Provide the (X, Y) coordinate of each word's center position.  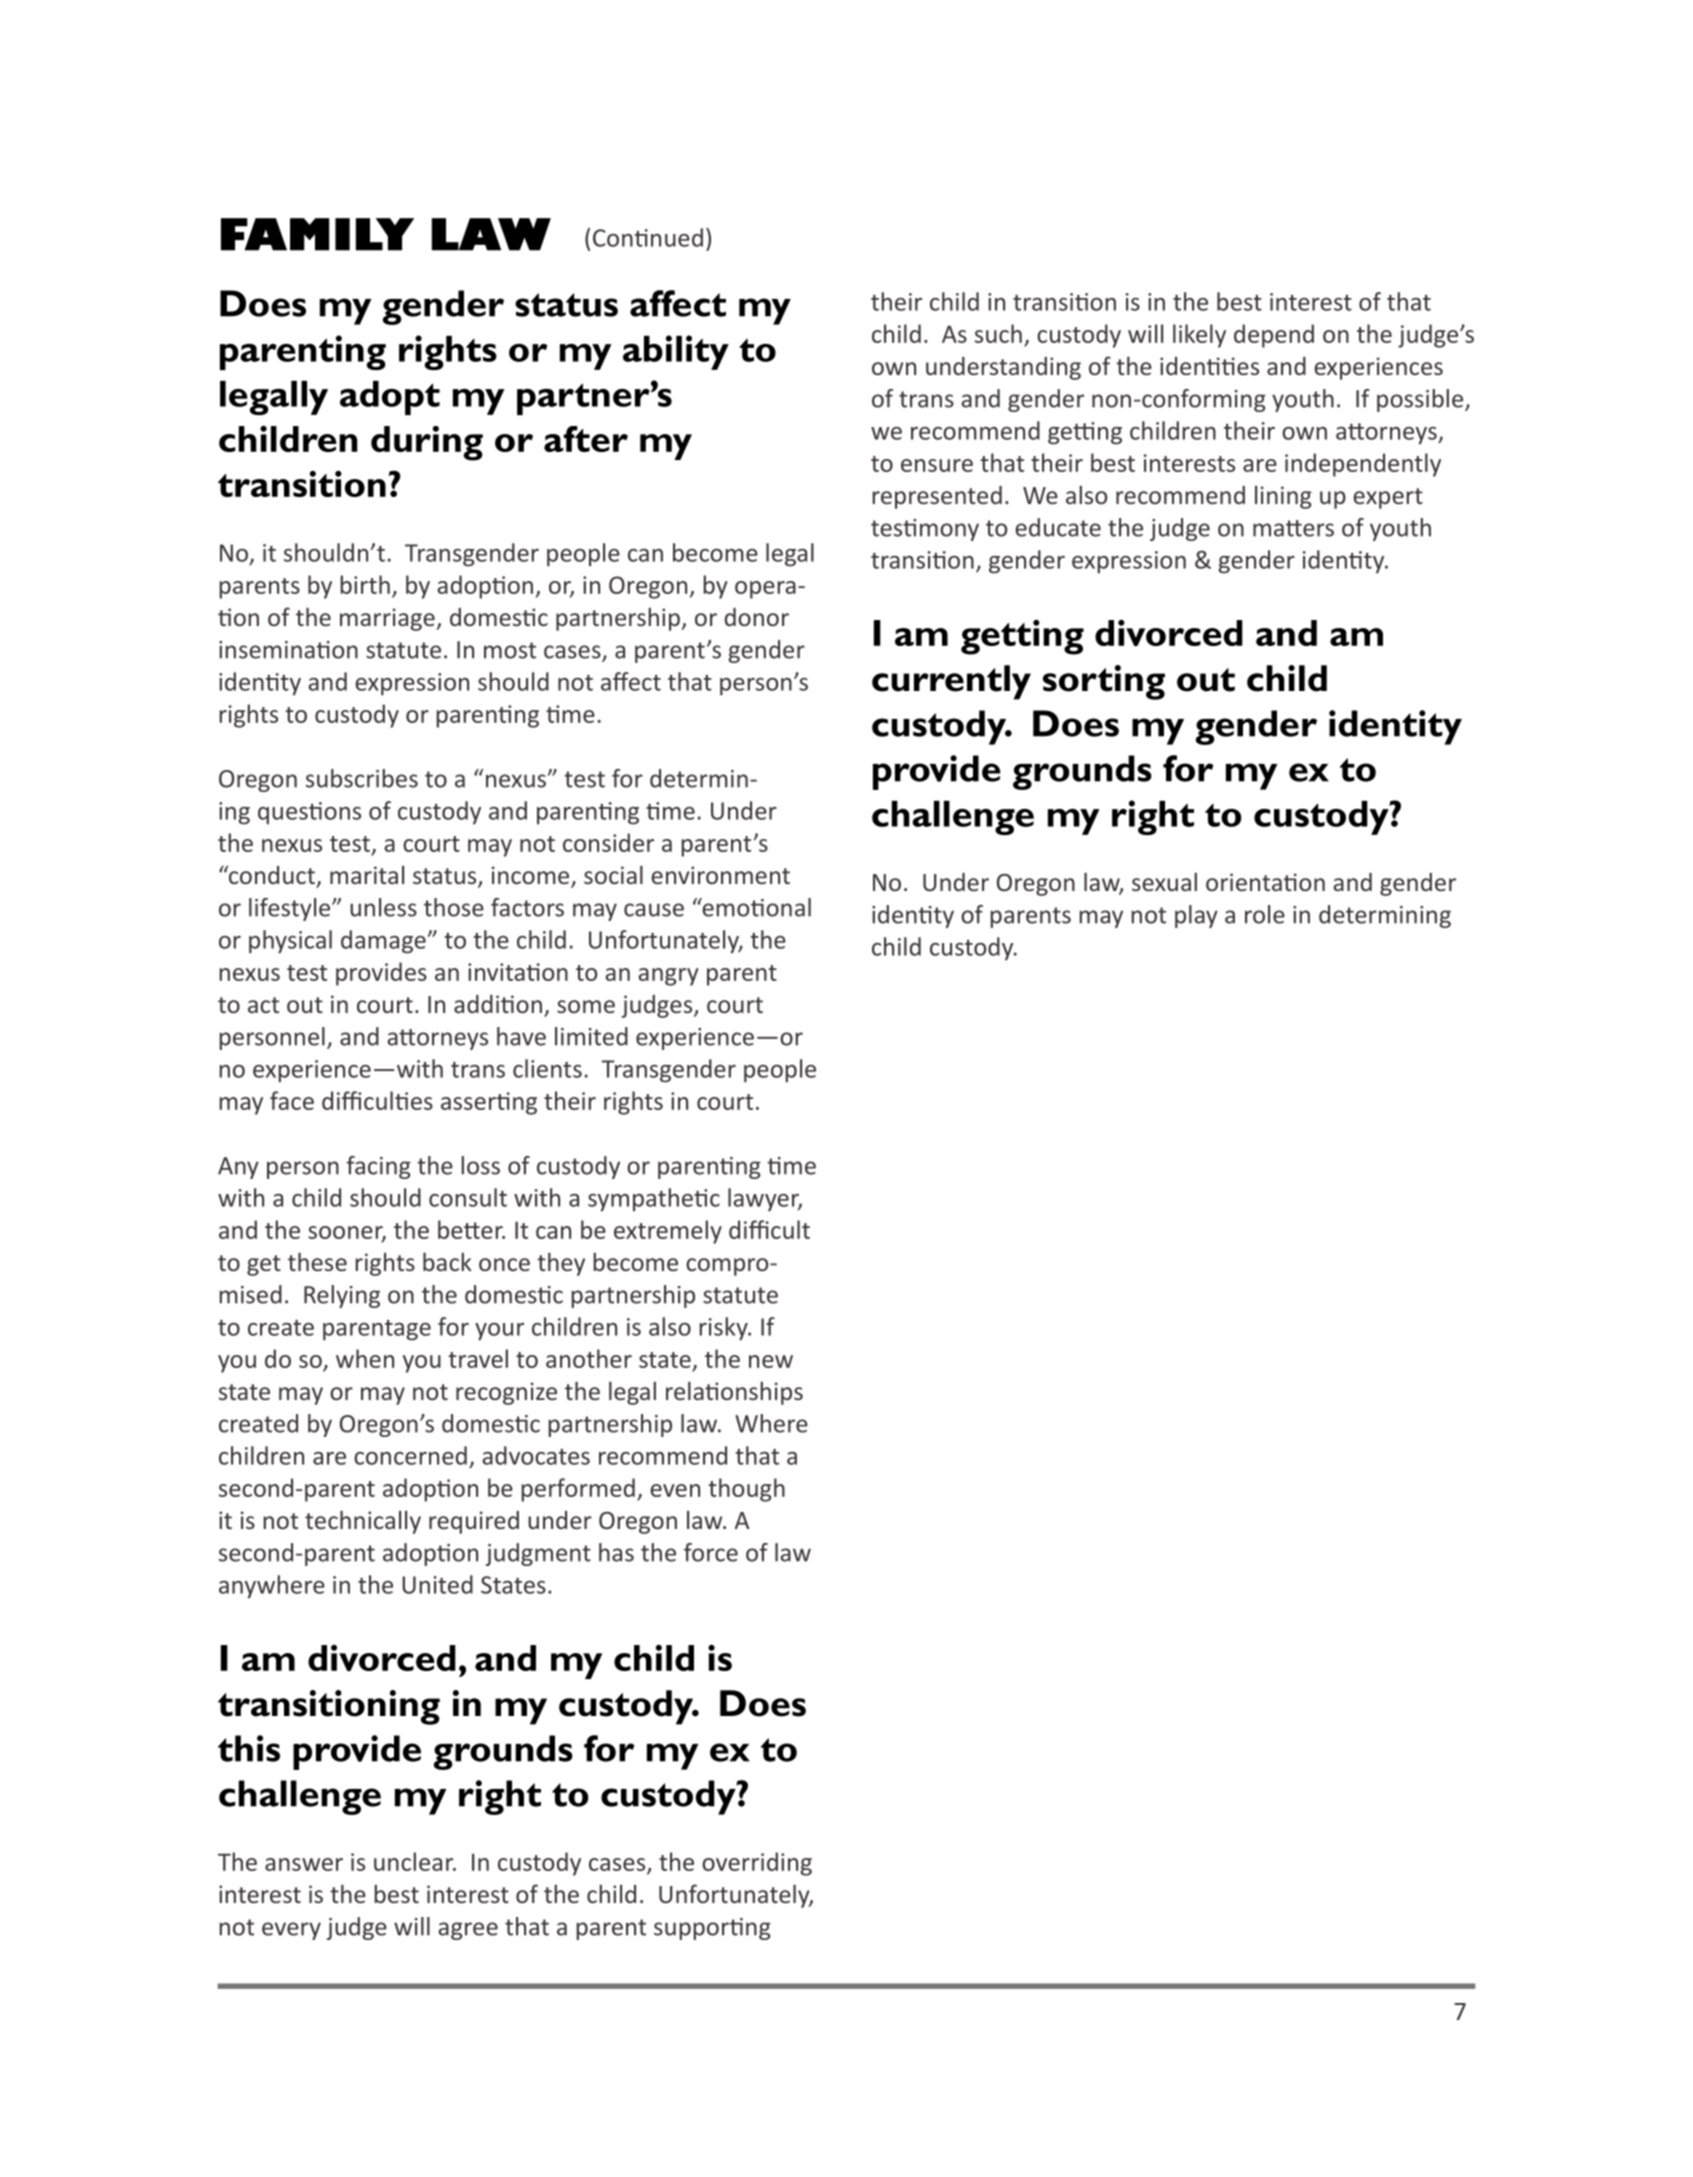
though (746, 1490)
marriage (388, 619)
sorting (1104, 682)
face (292, 1100)
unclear (415, 1861)
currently (951, 682)
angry (668, 977)
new (771, 1361)
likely (1199, 336)
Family (317, 234)
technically (363, 1522)
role (1265, 914)
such (998, 333)
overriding (757, 1864)
